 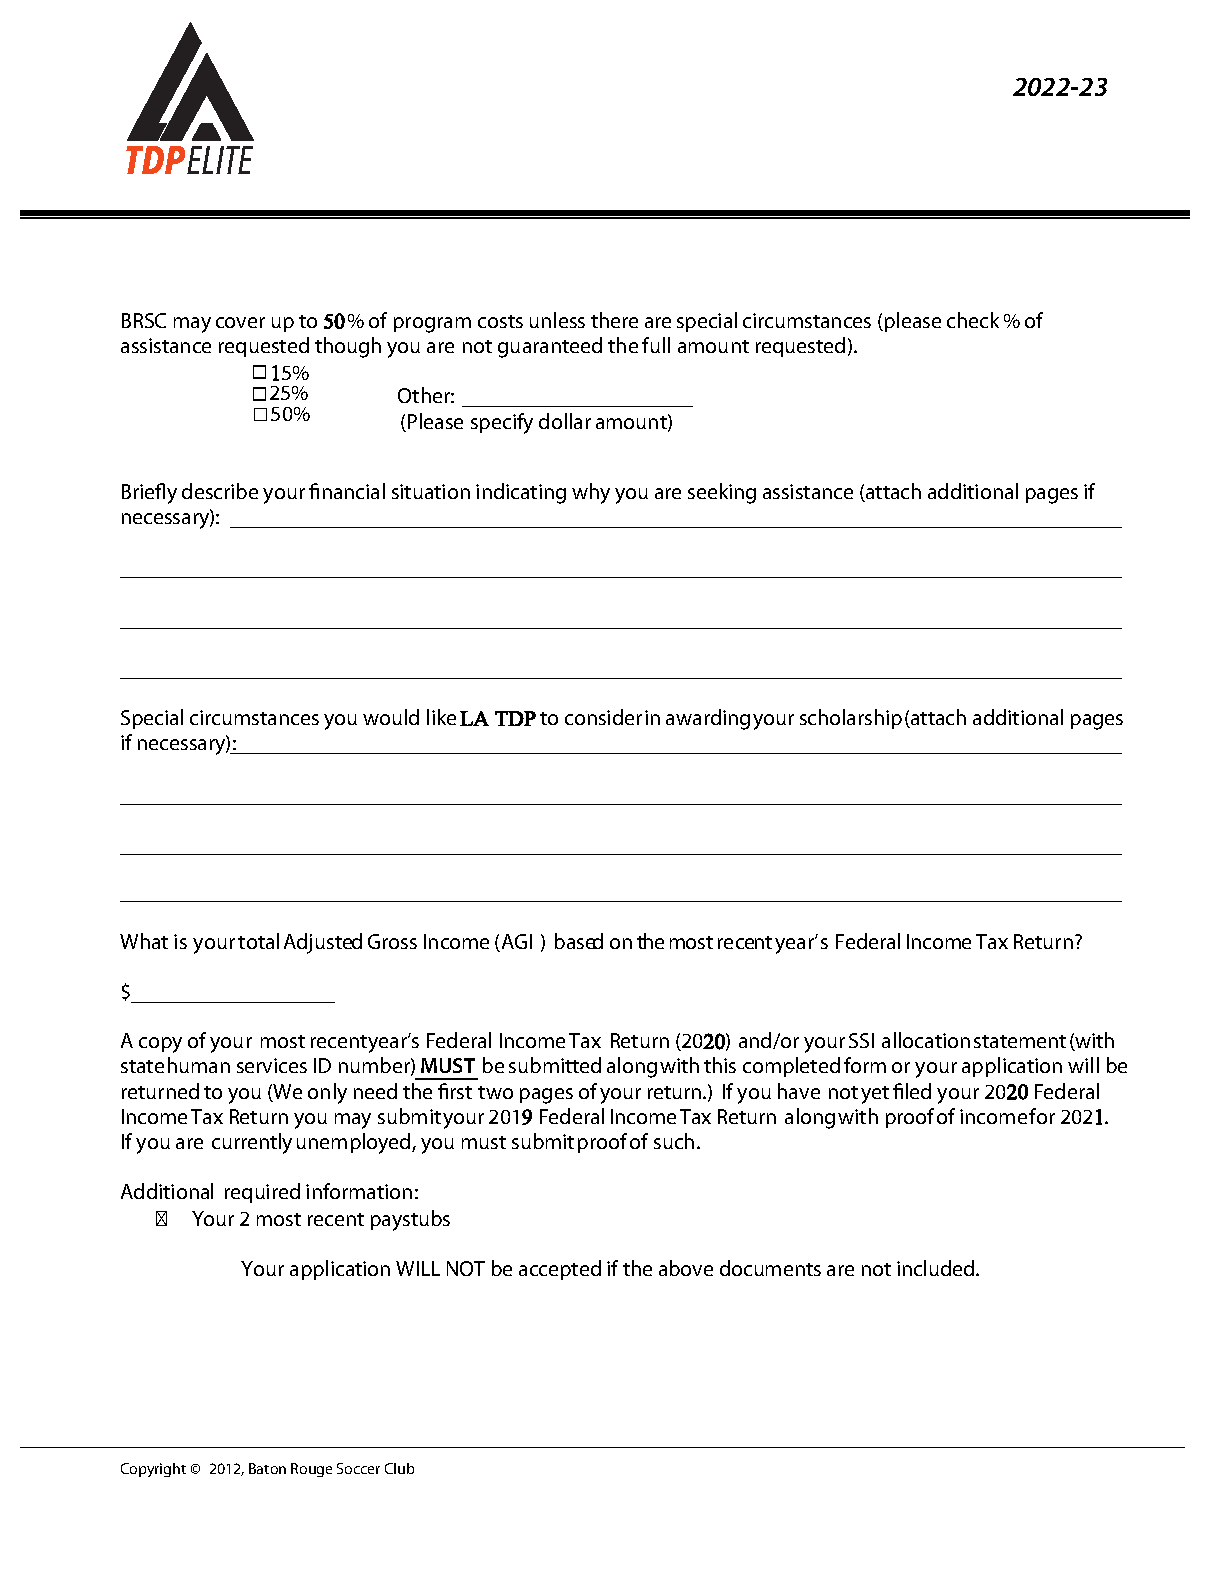 What do you see at coordinates (579, 941) in the screenshot?
I see `based` at bounding box center [579, 941].
